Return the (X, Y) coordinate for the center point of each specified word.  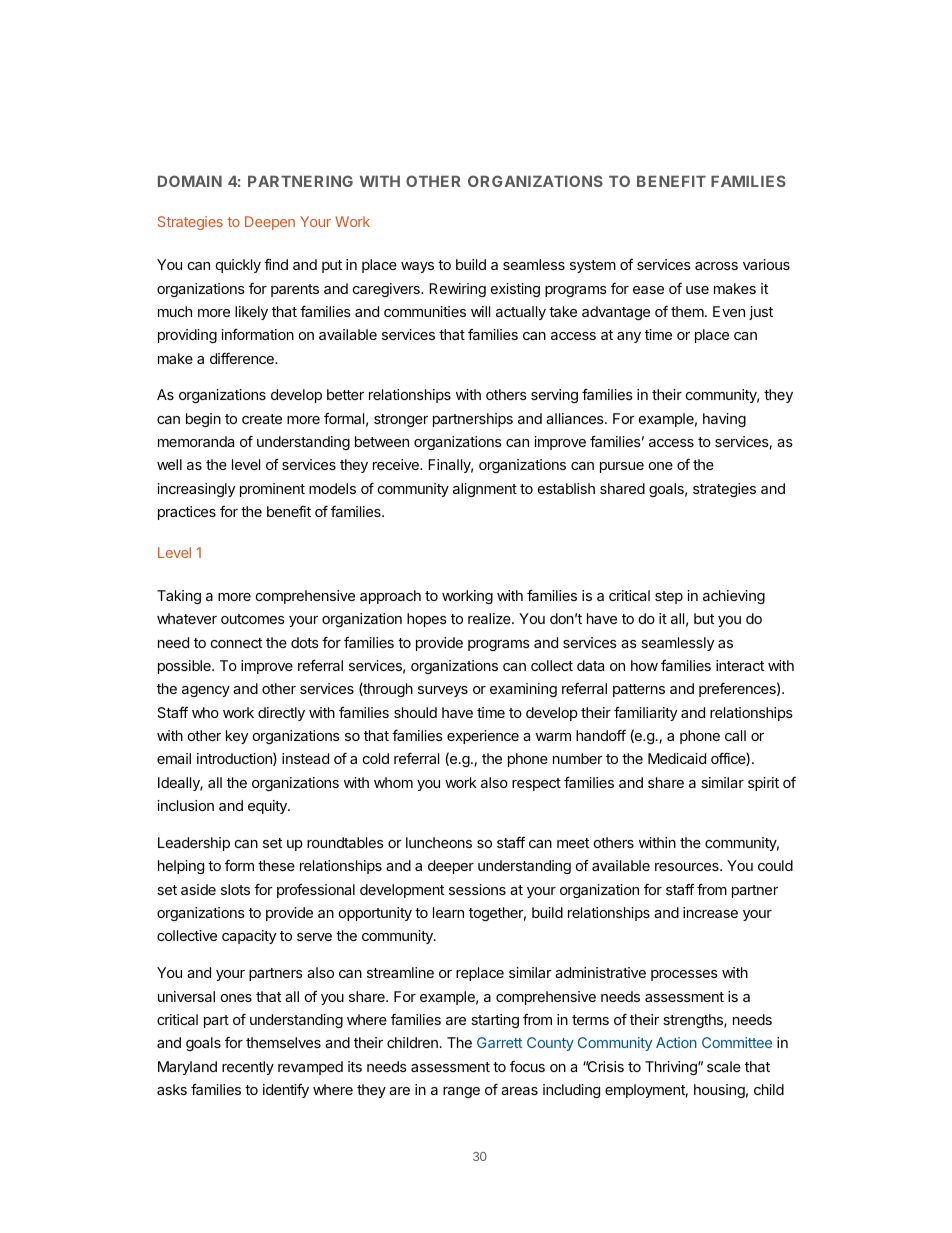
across (716, 266)
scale (724, 1066)
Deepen (270, 223)
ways (417, 267)
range (461, 1092)
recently (248, 1068)
